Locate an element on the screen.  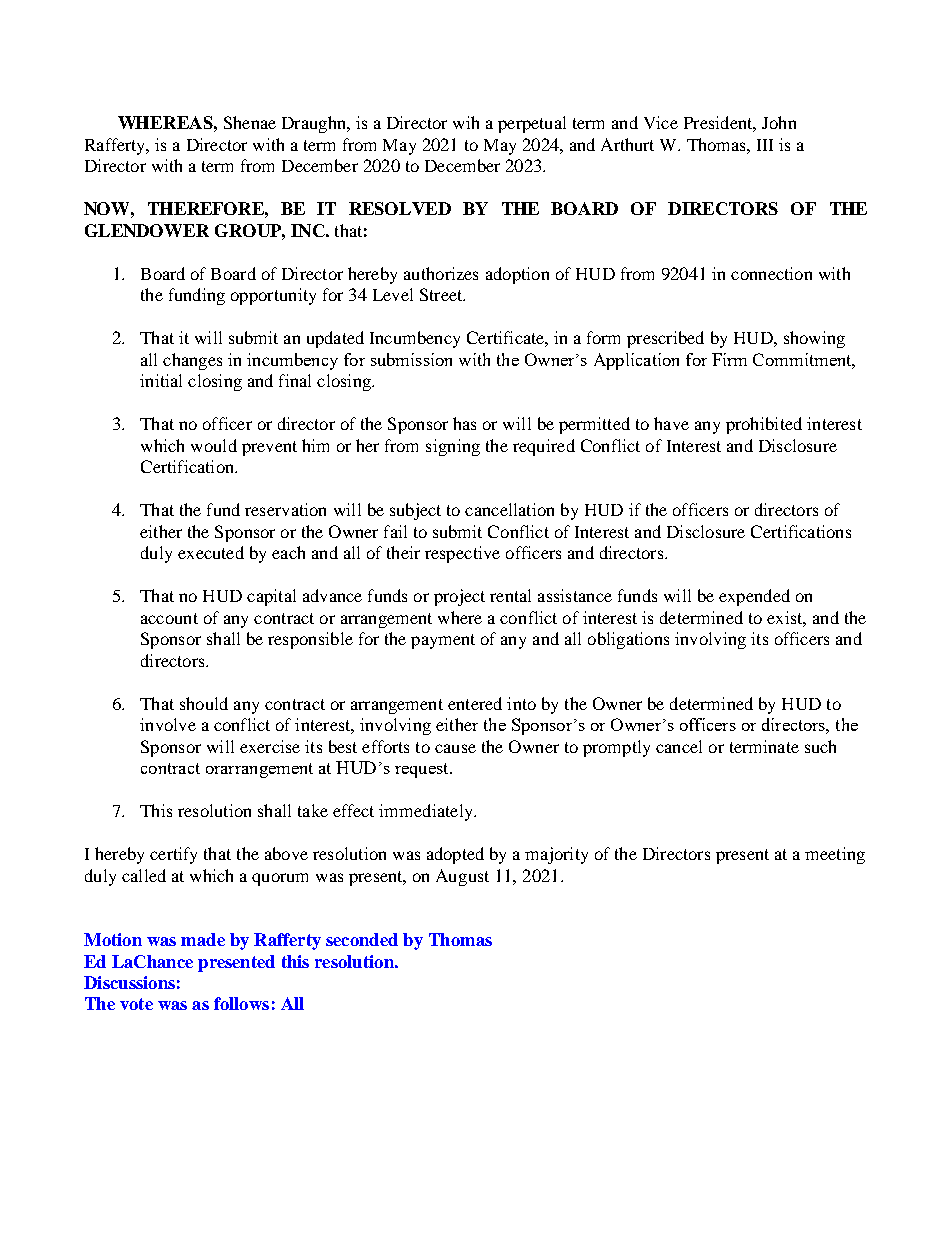
such is located at coordinates (820, 746).
